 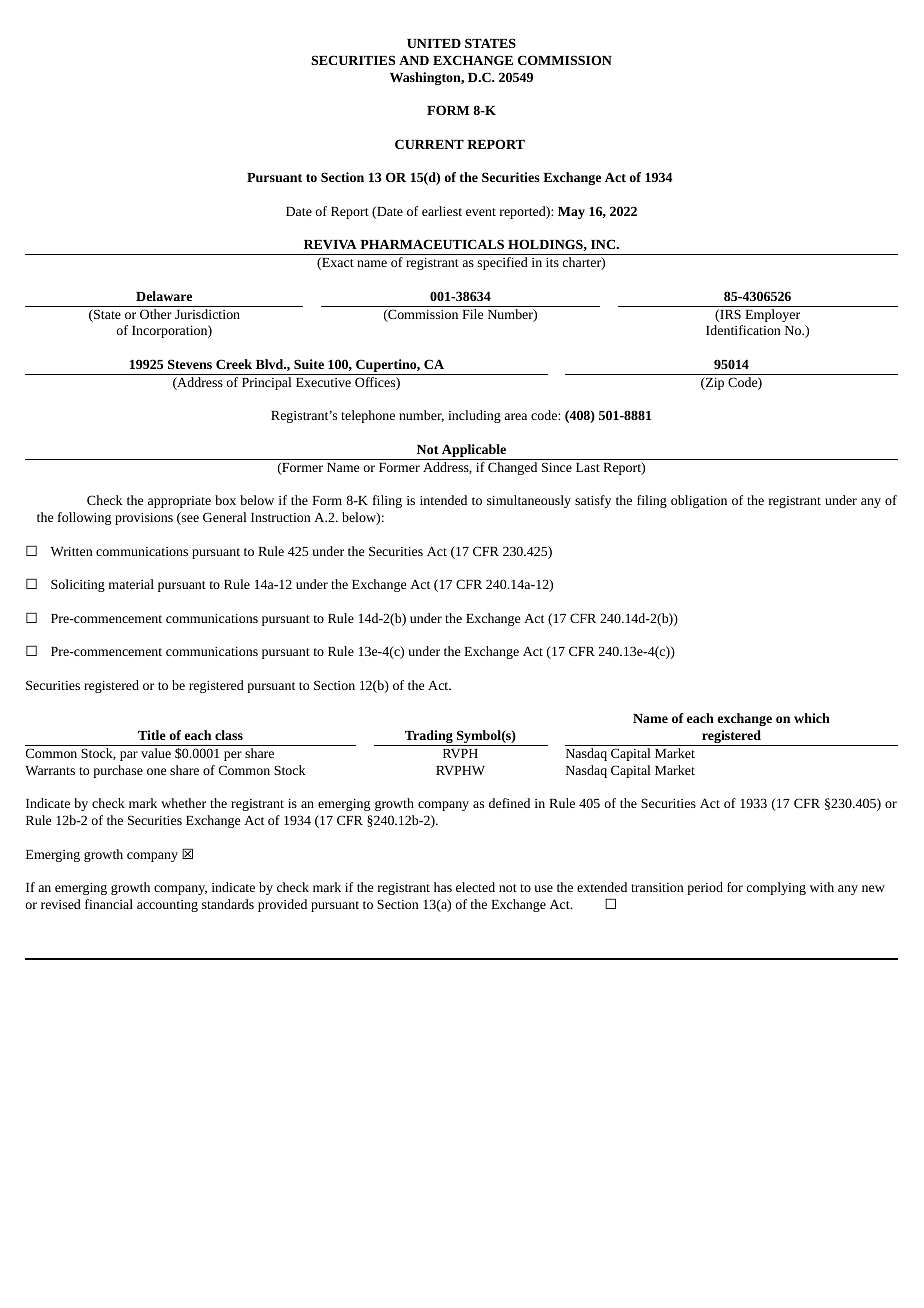 I want to click on material, so click(x=131, y=584).
